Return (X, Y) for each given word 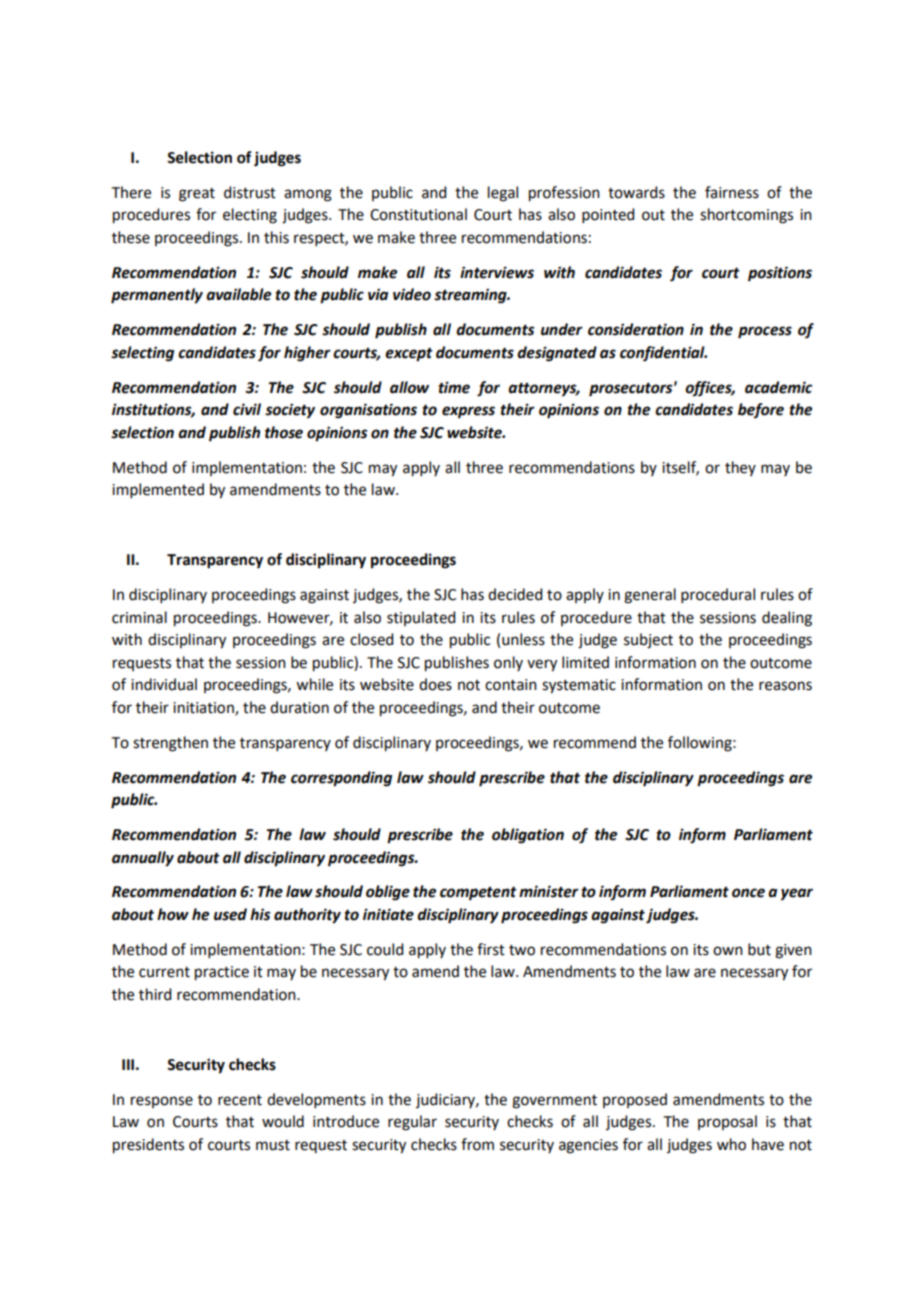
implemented (158, 490)
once (748, 893)
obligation (528, 836)
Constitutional (418, 214)
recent (240, 1100)
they (740, 468)
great (197, 195)
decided (515, 594)
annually (143, 859)
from (477, 1144)
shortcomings (746, 216)
